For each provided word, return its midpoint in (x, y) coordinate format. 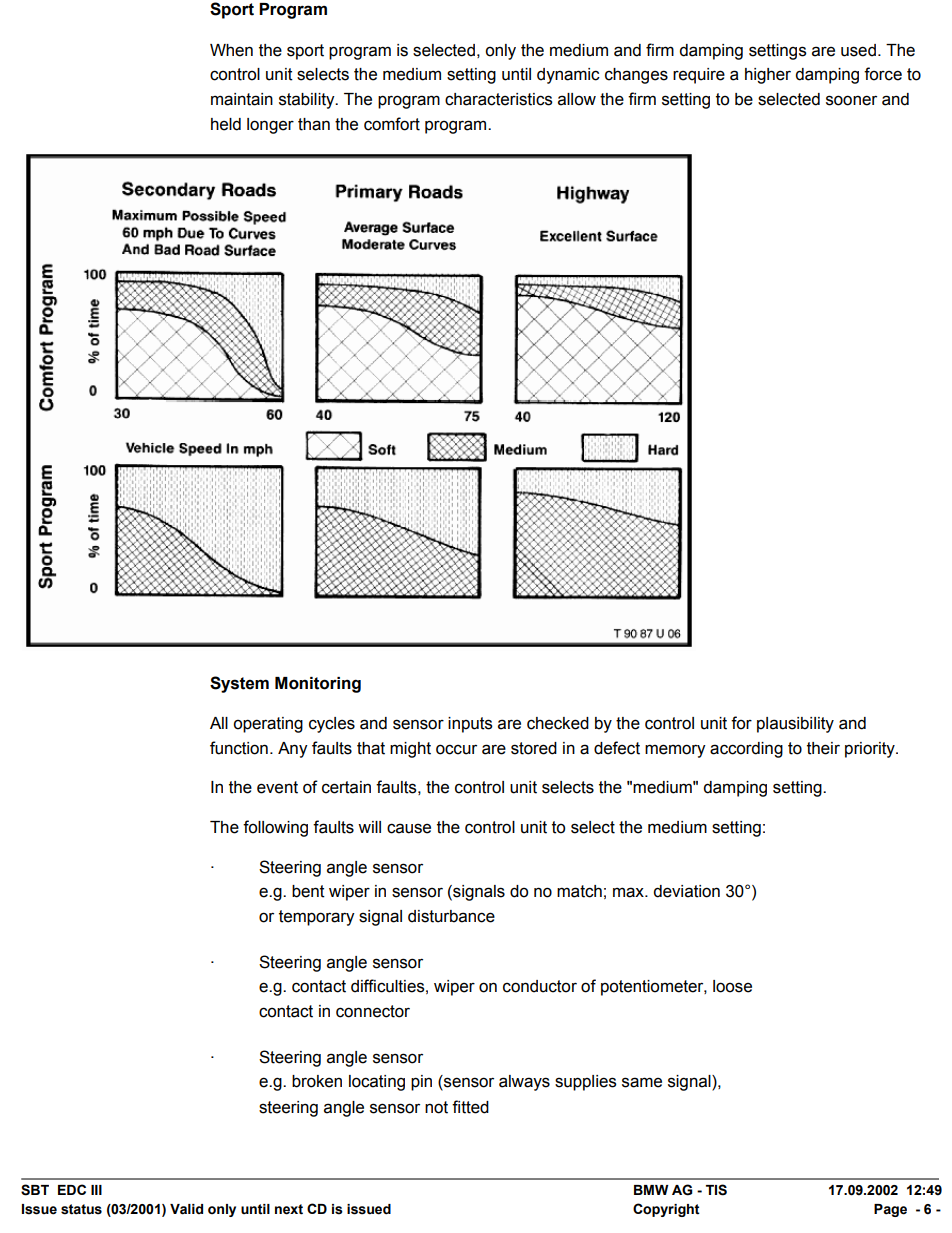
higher (768, 76)
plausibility (795, 725)
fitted (470, 1107)
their (823, 748)
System (239, 684)
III (96, 1190)
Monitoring (318, 685)
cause (409, 828)
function (239, 748)
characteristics (499, 99)
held (226, 124)
